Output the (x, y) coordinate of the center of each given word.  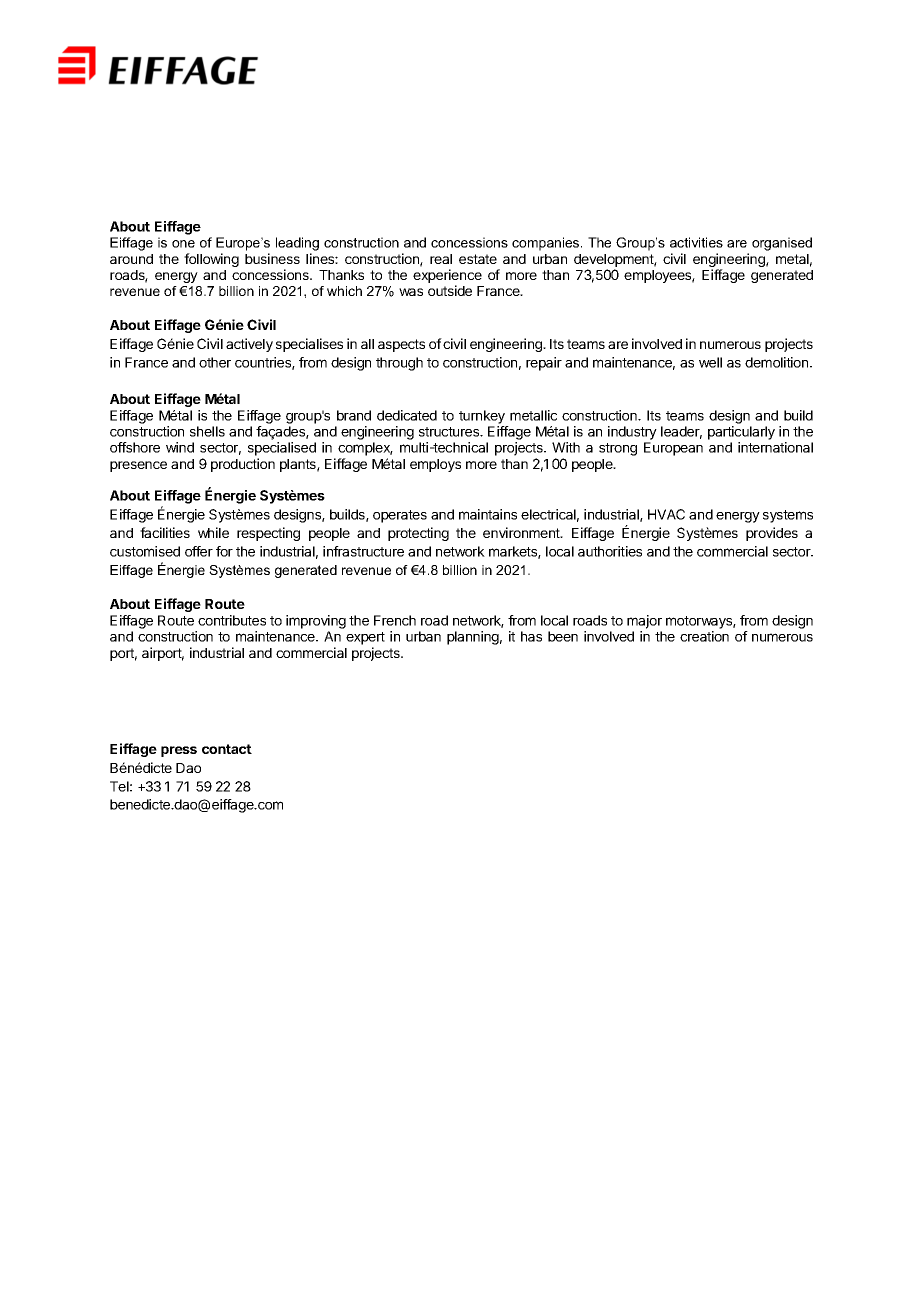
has (531, 636)
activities (696, 242)
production (243, 465)
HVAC (666, 514)
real (441, 259)
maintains (488, 514)
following (211, 260)
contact (227, 749)
